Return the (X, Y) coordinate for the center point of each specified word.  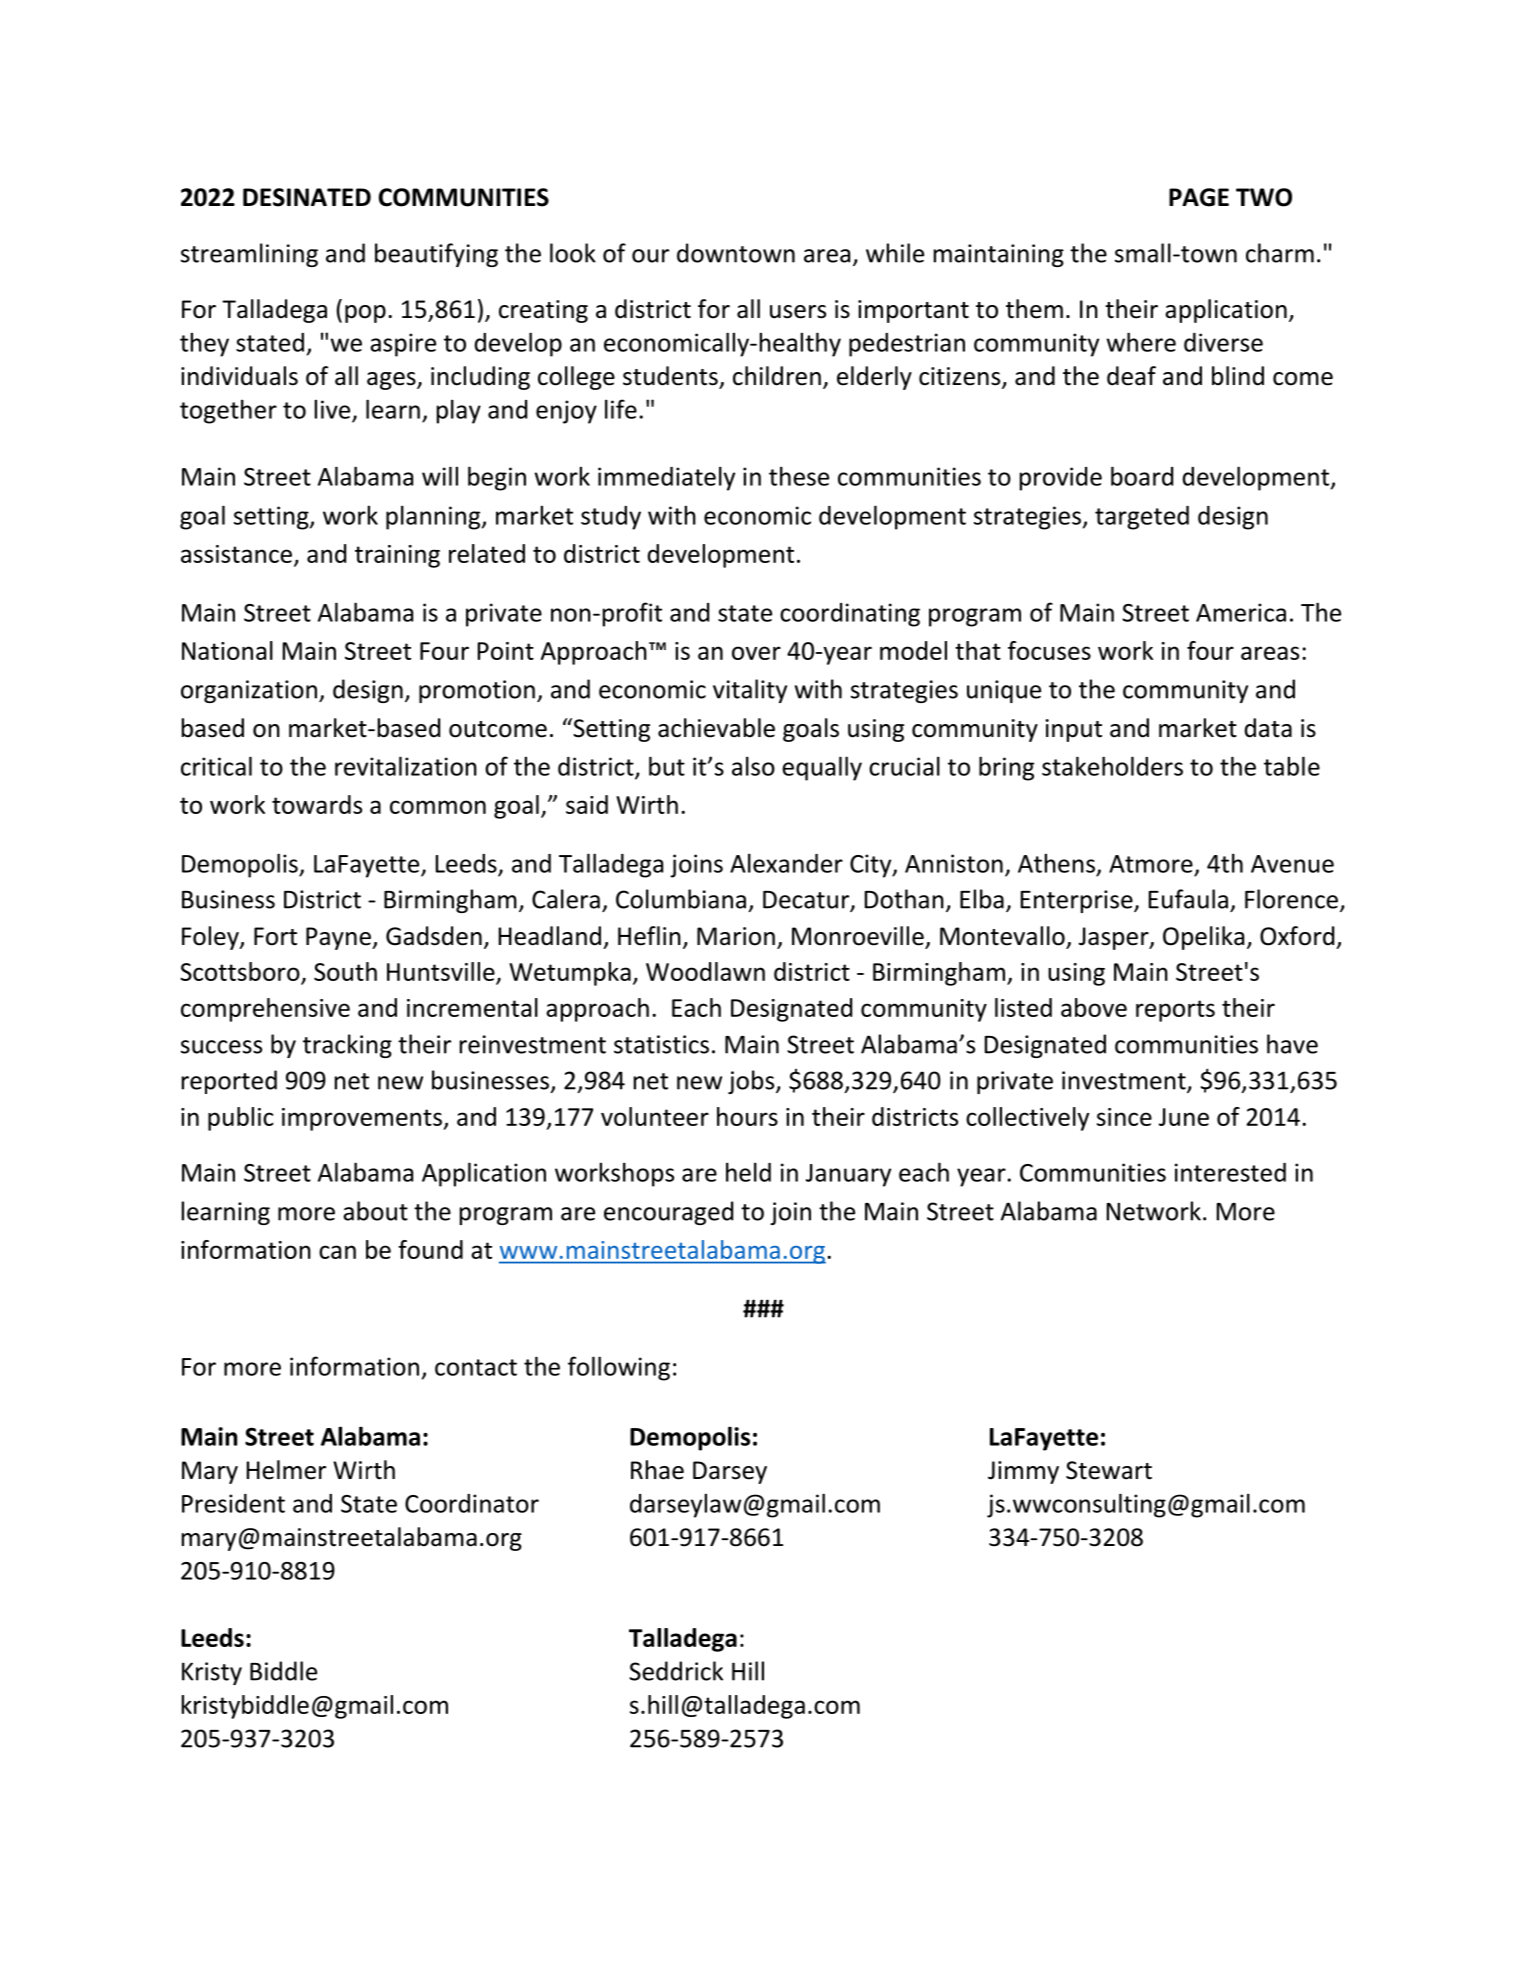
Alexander (786, 863)
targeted (1142, 518)
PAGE (1199, 197)
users (798, 312)
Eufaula (1188, 899)
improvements (363, 1119)
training (397, 556)
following (619, 1368)
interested (1230, 1172)
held (748, 1172)
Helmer (286, 1470)
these (799, 476)
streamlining (249, 255)
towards (317, 804)
